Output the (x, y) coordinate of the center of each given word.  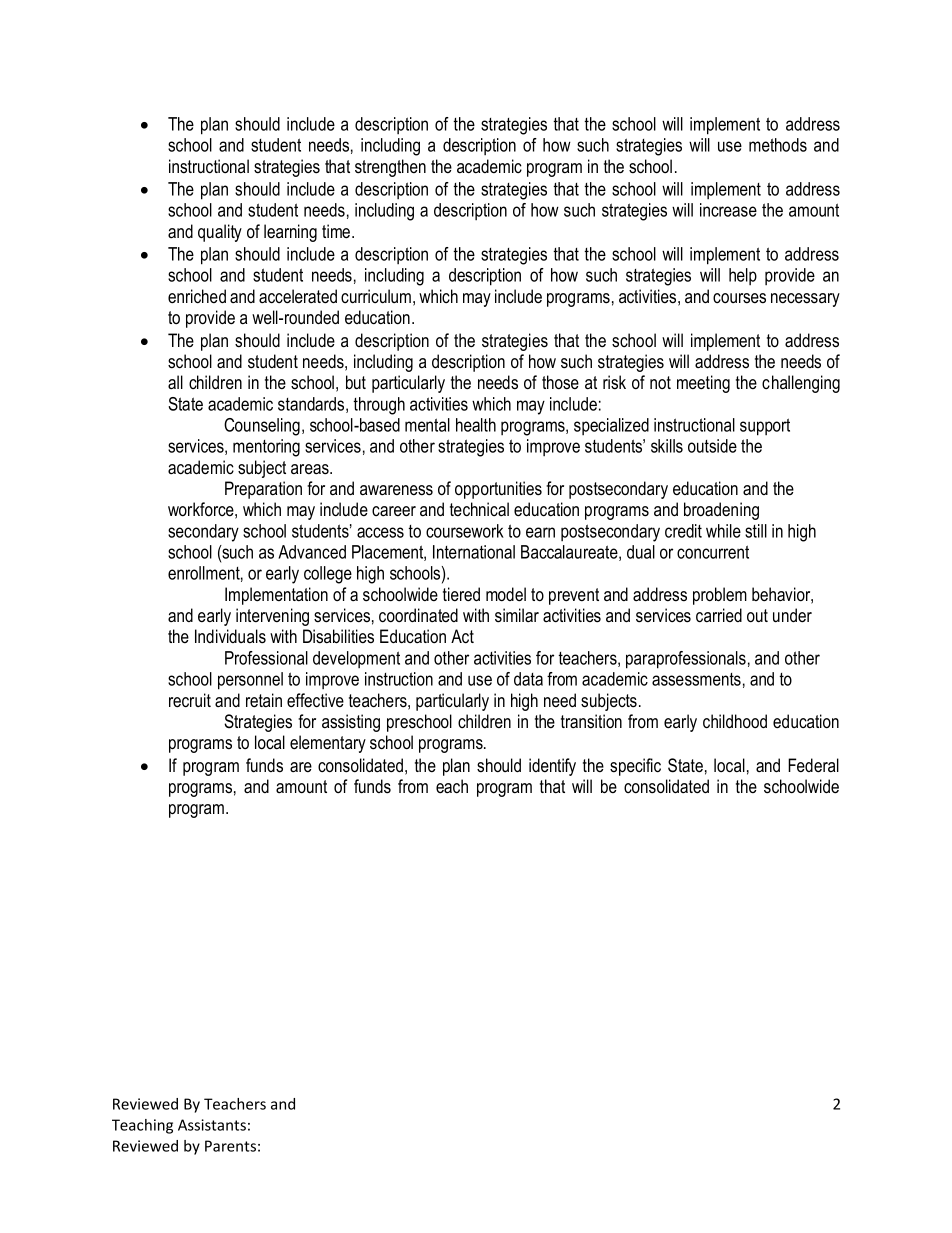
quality (220, 233)
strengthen (390, 168)
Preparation (263, 490)
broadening (721, 511)
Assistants (212, 1125)
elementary (328, 744)
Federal (813, 765)
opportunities (498, 490)
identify (552, 767)
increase (728, 210)
